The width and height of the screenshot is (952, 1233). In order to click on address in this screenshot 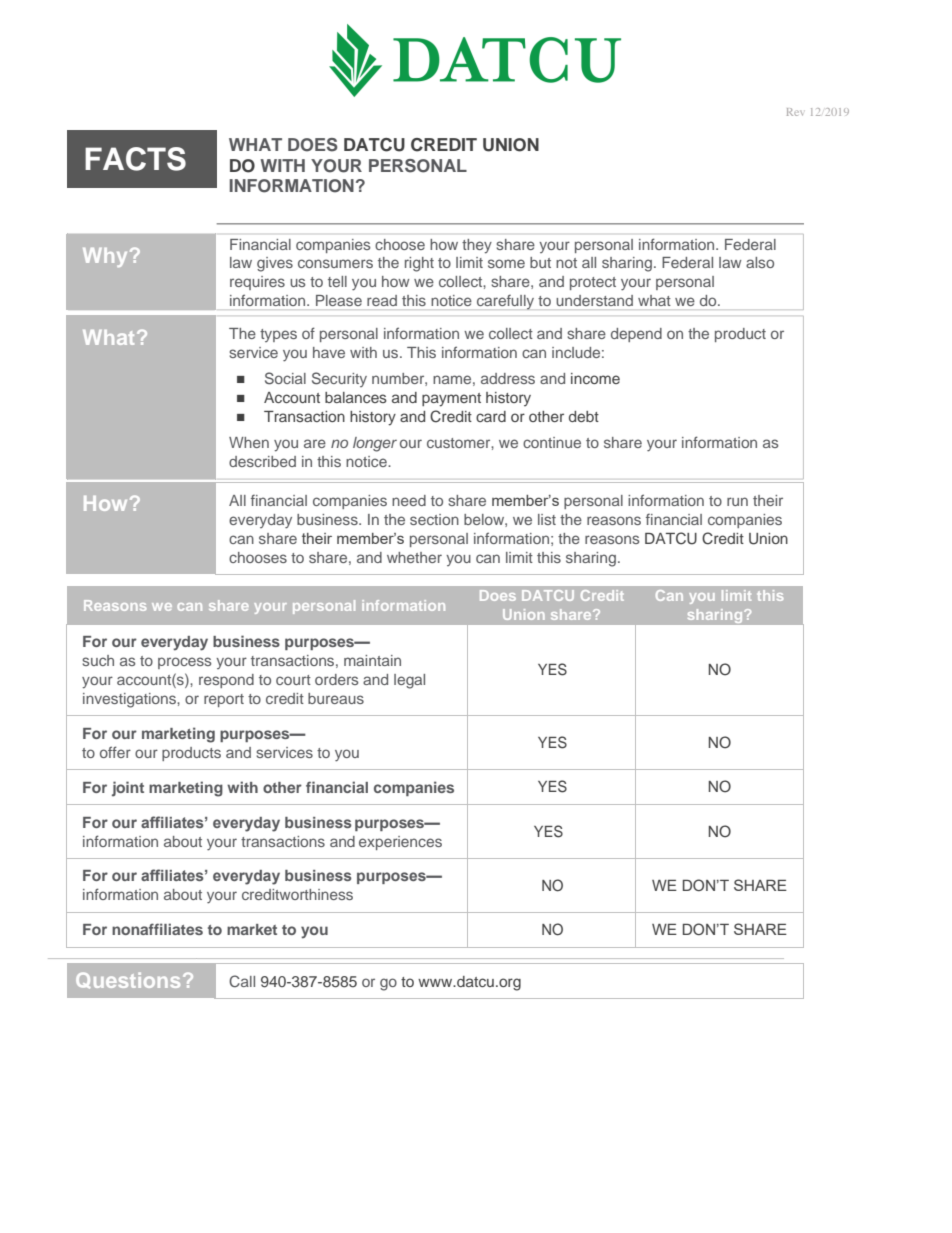, I will do `click(508, 378)`.
